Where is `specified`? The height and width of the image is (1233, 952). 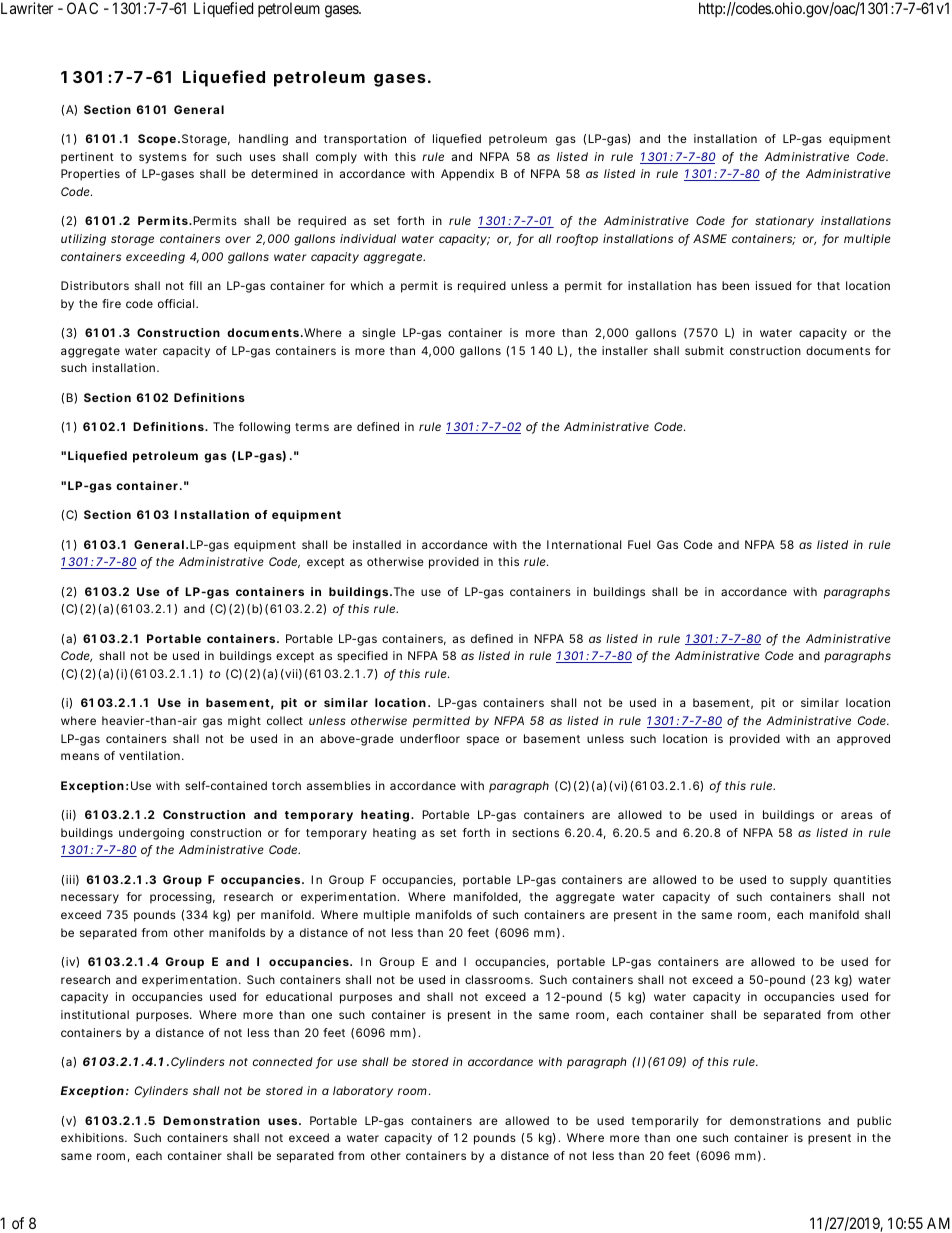 specified is located at coordinates (362, 657).
